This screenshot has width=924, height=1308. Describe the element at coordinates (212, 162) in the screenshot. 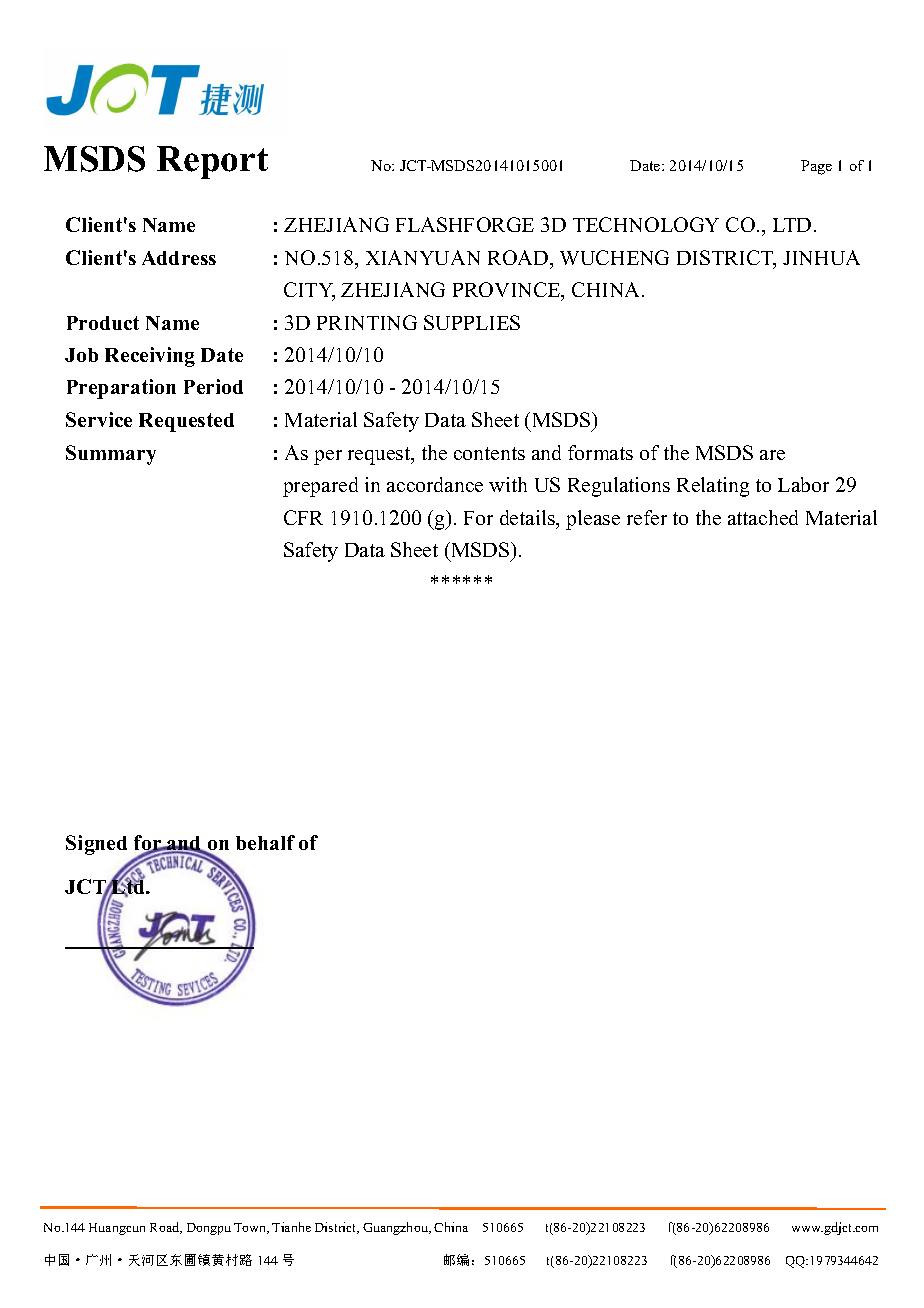

I see `Report` at that location.
